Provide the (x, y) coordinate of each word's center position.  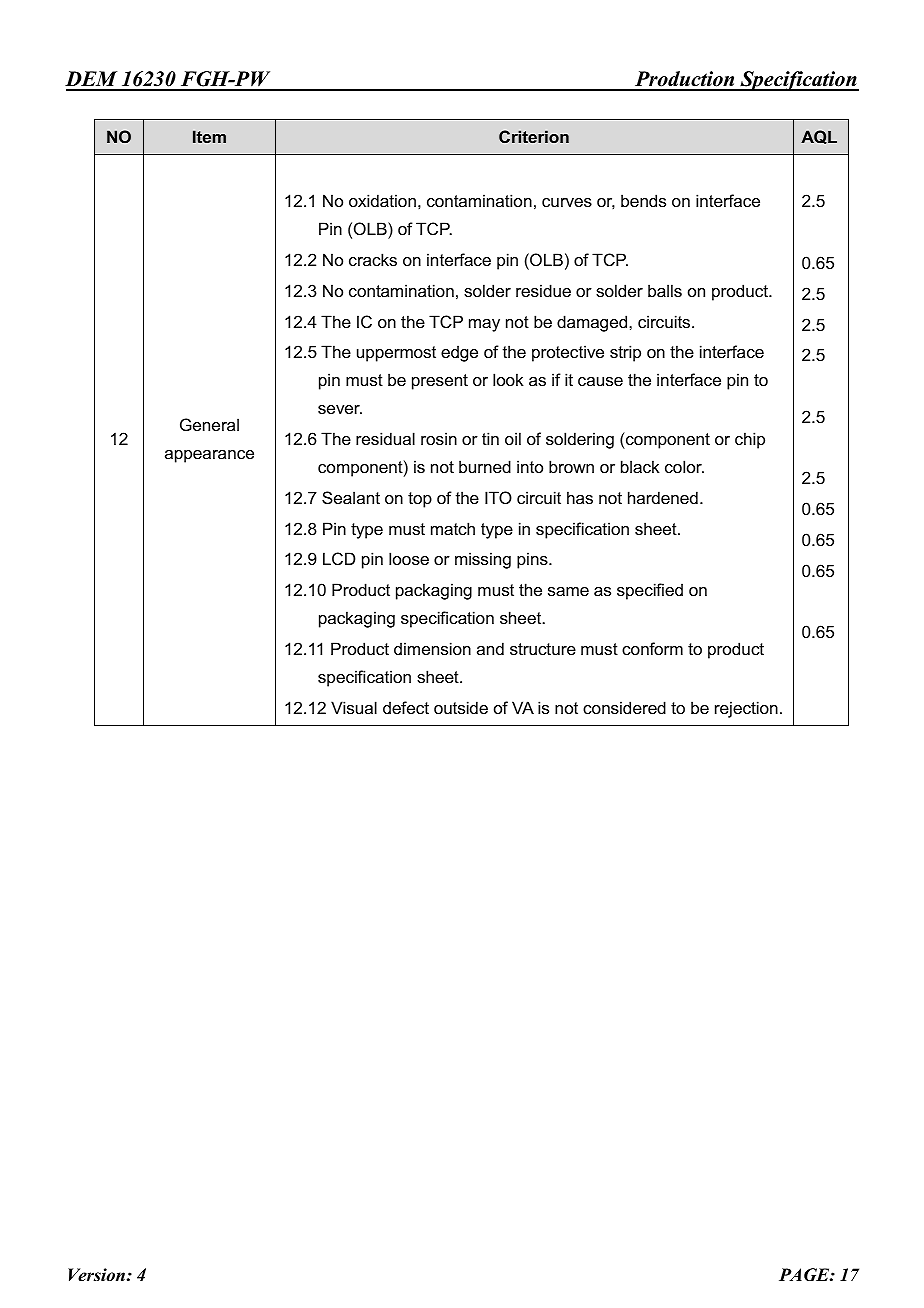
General (209, 424)
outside (461, 707)
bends (643, 200)
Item (209, 136)
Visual (354, 707)
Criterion (534, 136)
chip (750, 440)
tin (490, 438)
